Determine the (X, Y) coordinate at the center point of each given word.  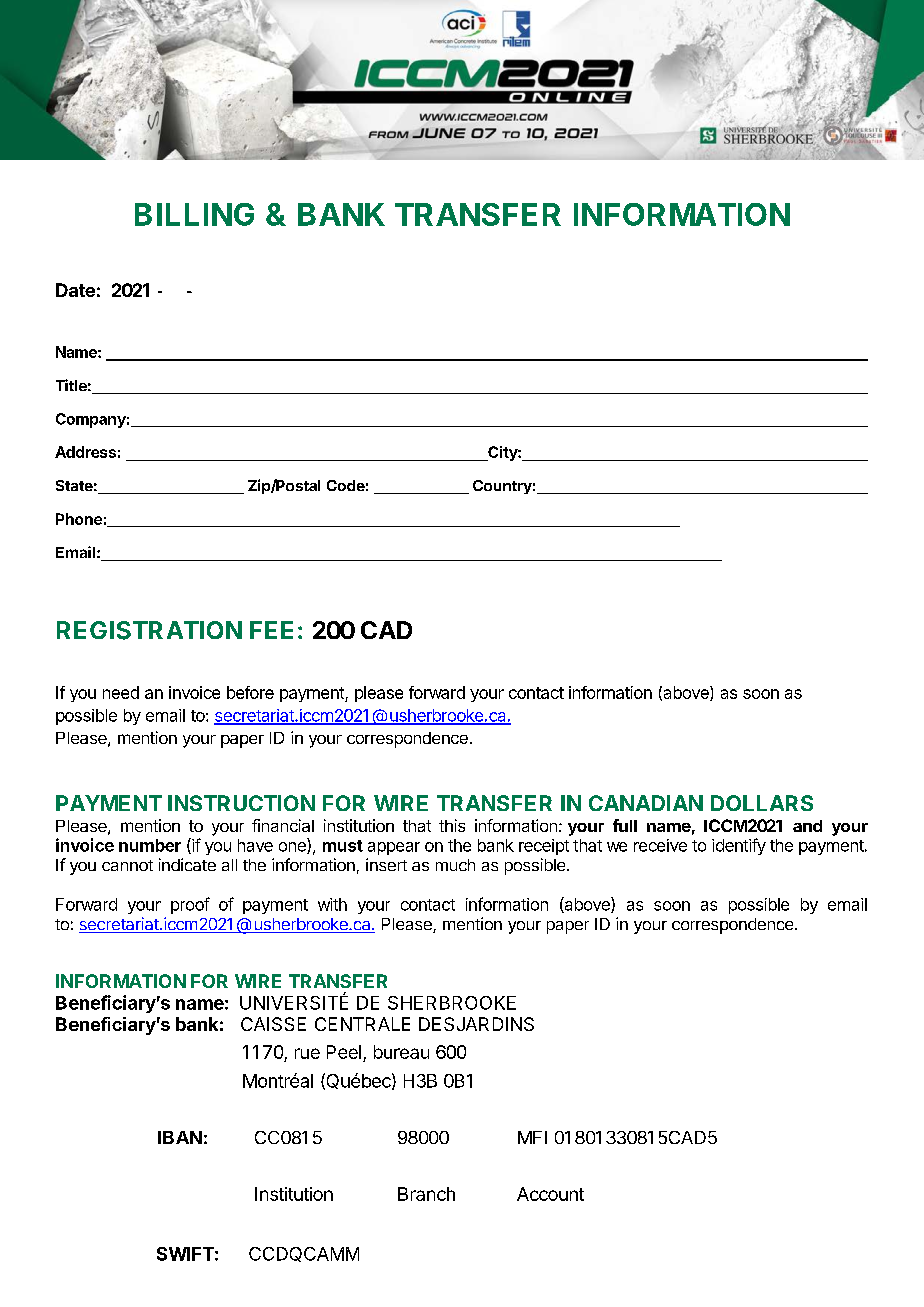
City (502, 453)
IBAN (180, 1137)
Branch (426, 1194)
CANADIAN (646, 803)
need (121, 692)
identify (739, 846)
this (452, 825)
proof (190, 905)
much (455, 865)
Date (75, 290)
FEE (271, 630)
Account (550, 1194)
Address (85, 452)
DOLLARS (762, 803)
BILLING (194, 214)
